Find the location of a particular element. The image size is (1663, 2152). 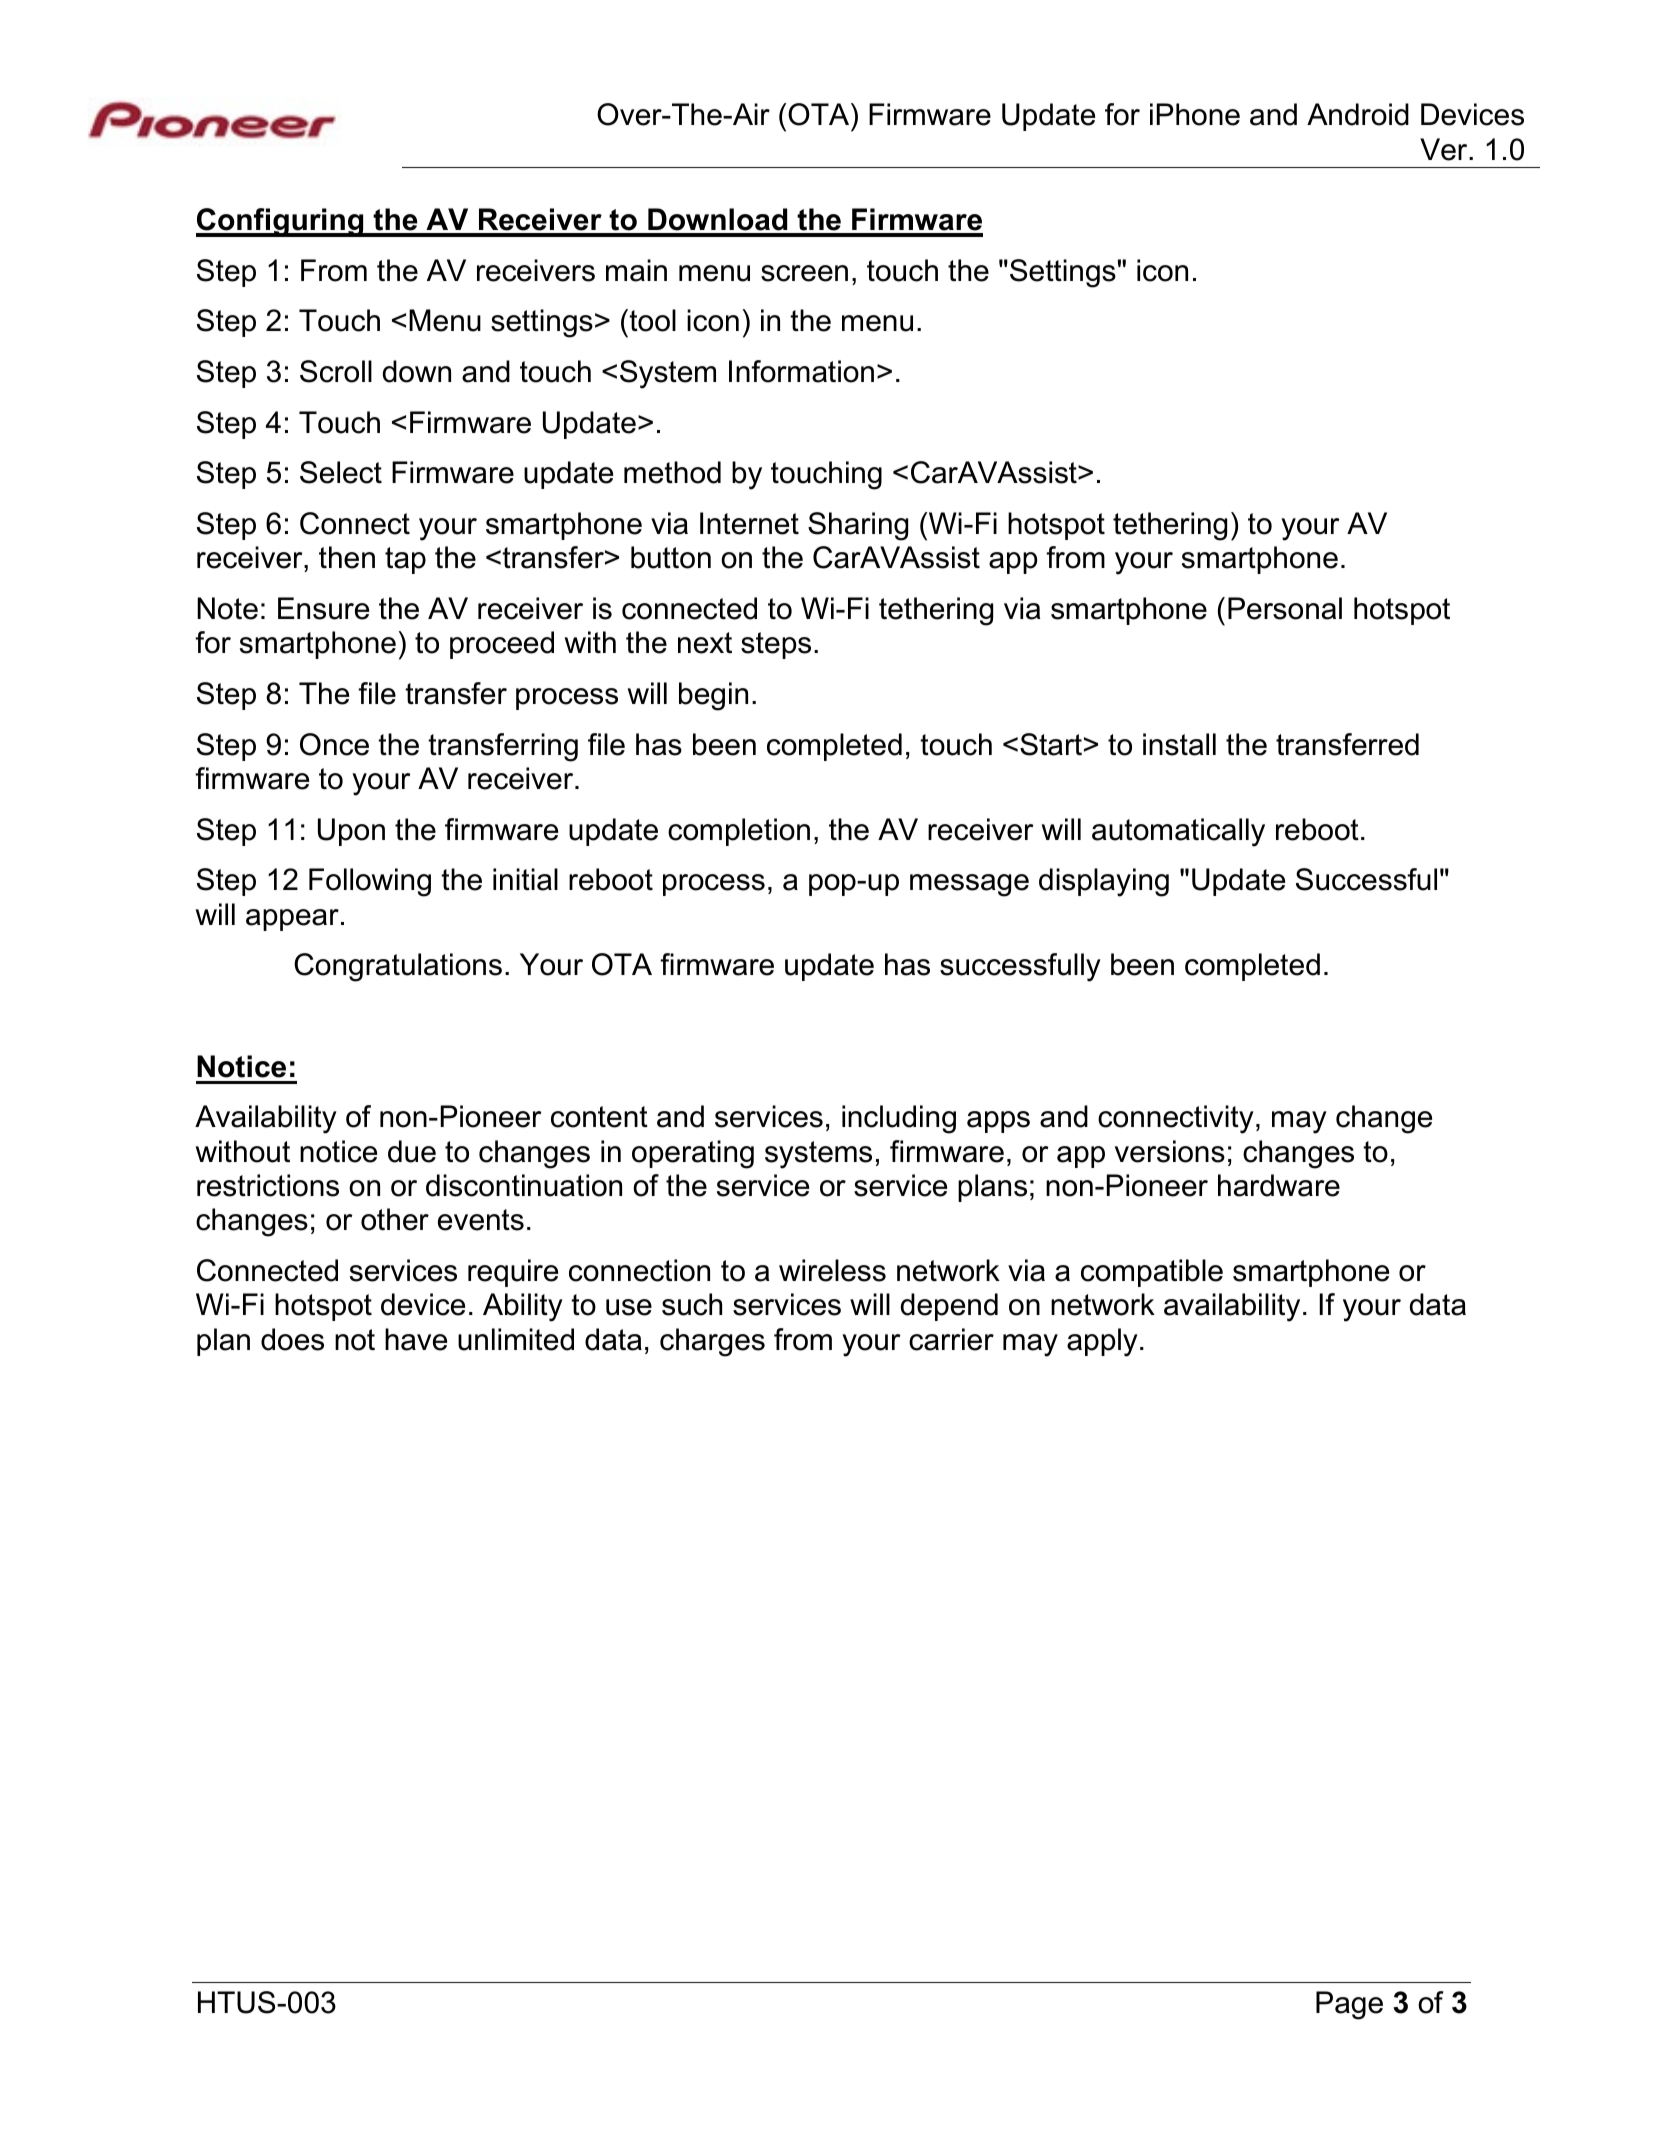

have is located at coordinates (416, 1339).
